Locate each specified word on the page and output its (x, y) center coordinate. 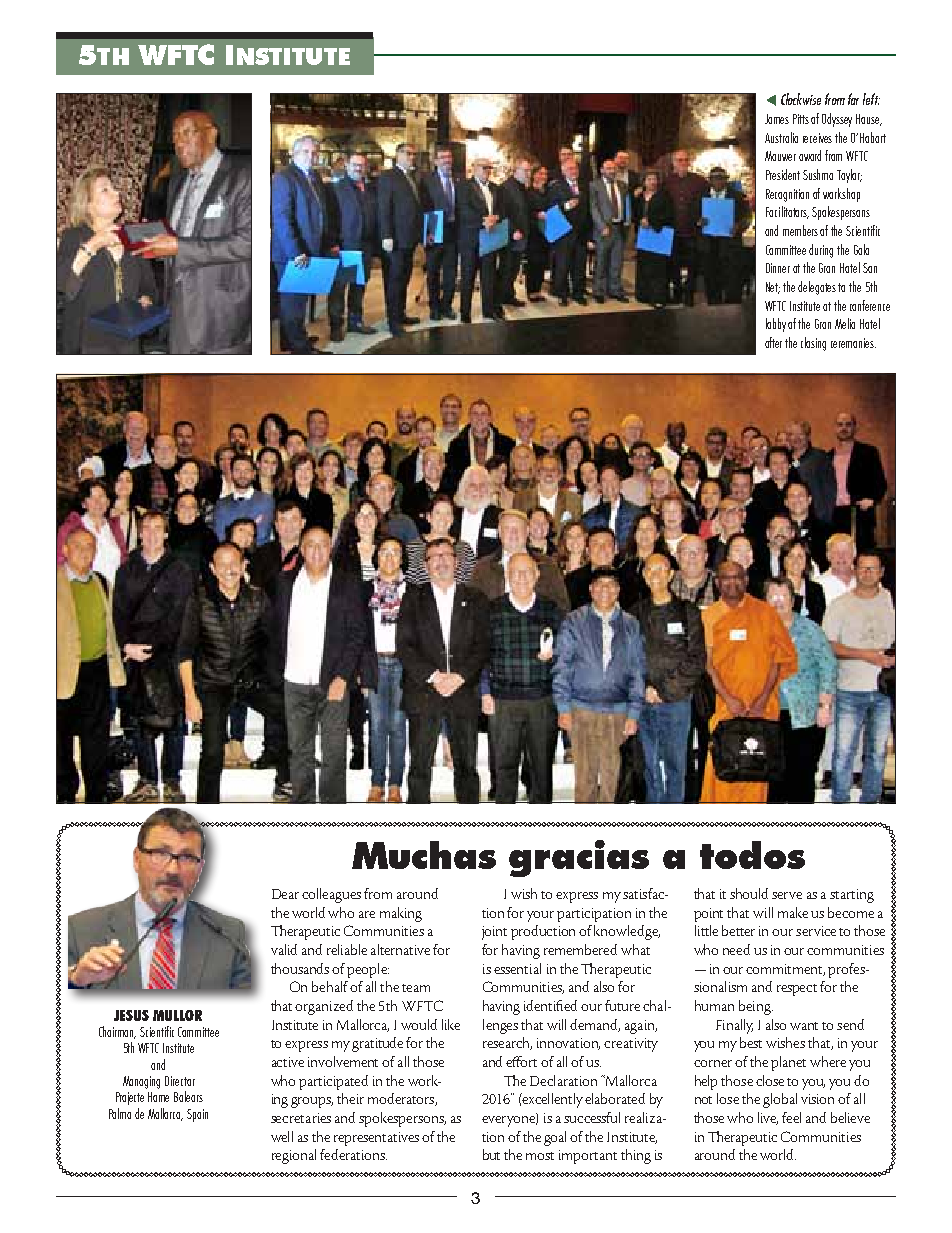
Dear (285, 894)
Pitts (801, 119)
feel (791, 1117)
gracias (579, 858)
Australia (781, 137)
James (777, 119)
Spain (197, 1115)
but (491, 1154)
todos (752, 855)
